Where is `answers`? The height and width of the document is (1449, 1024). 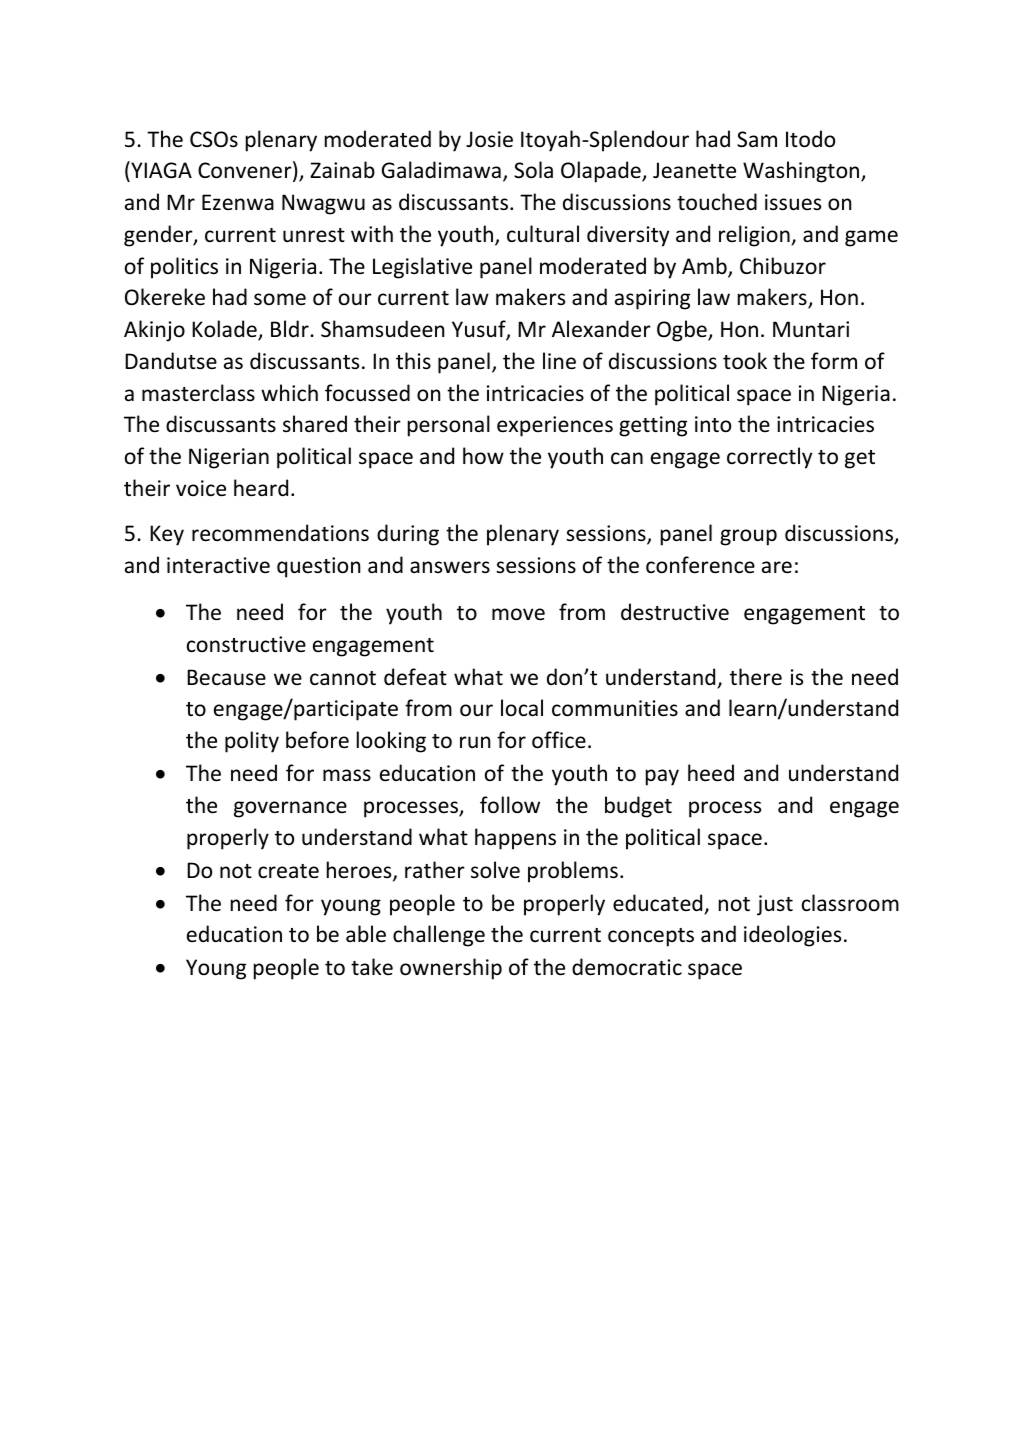 answers is located at coordinates (450, 567).
